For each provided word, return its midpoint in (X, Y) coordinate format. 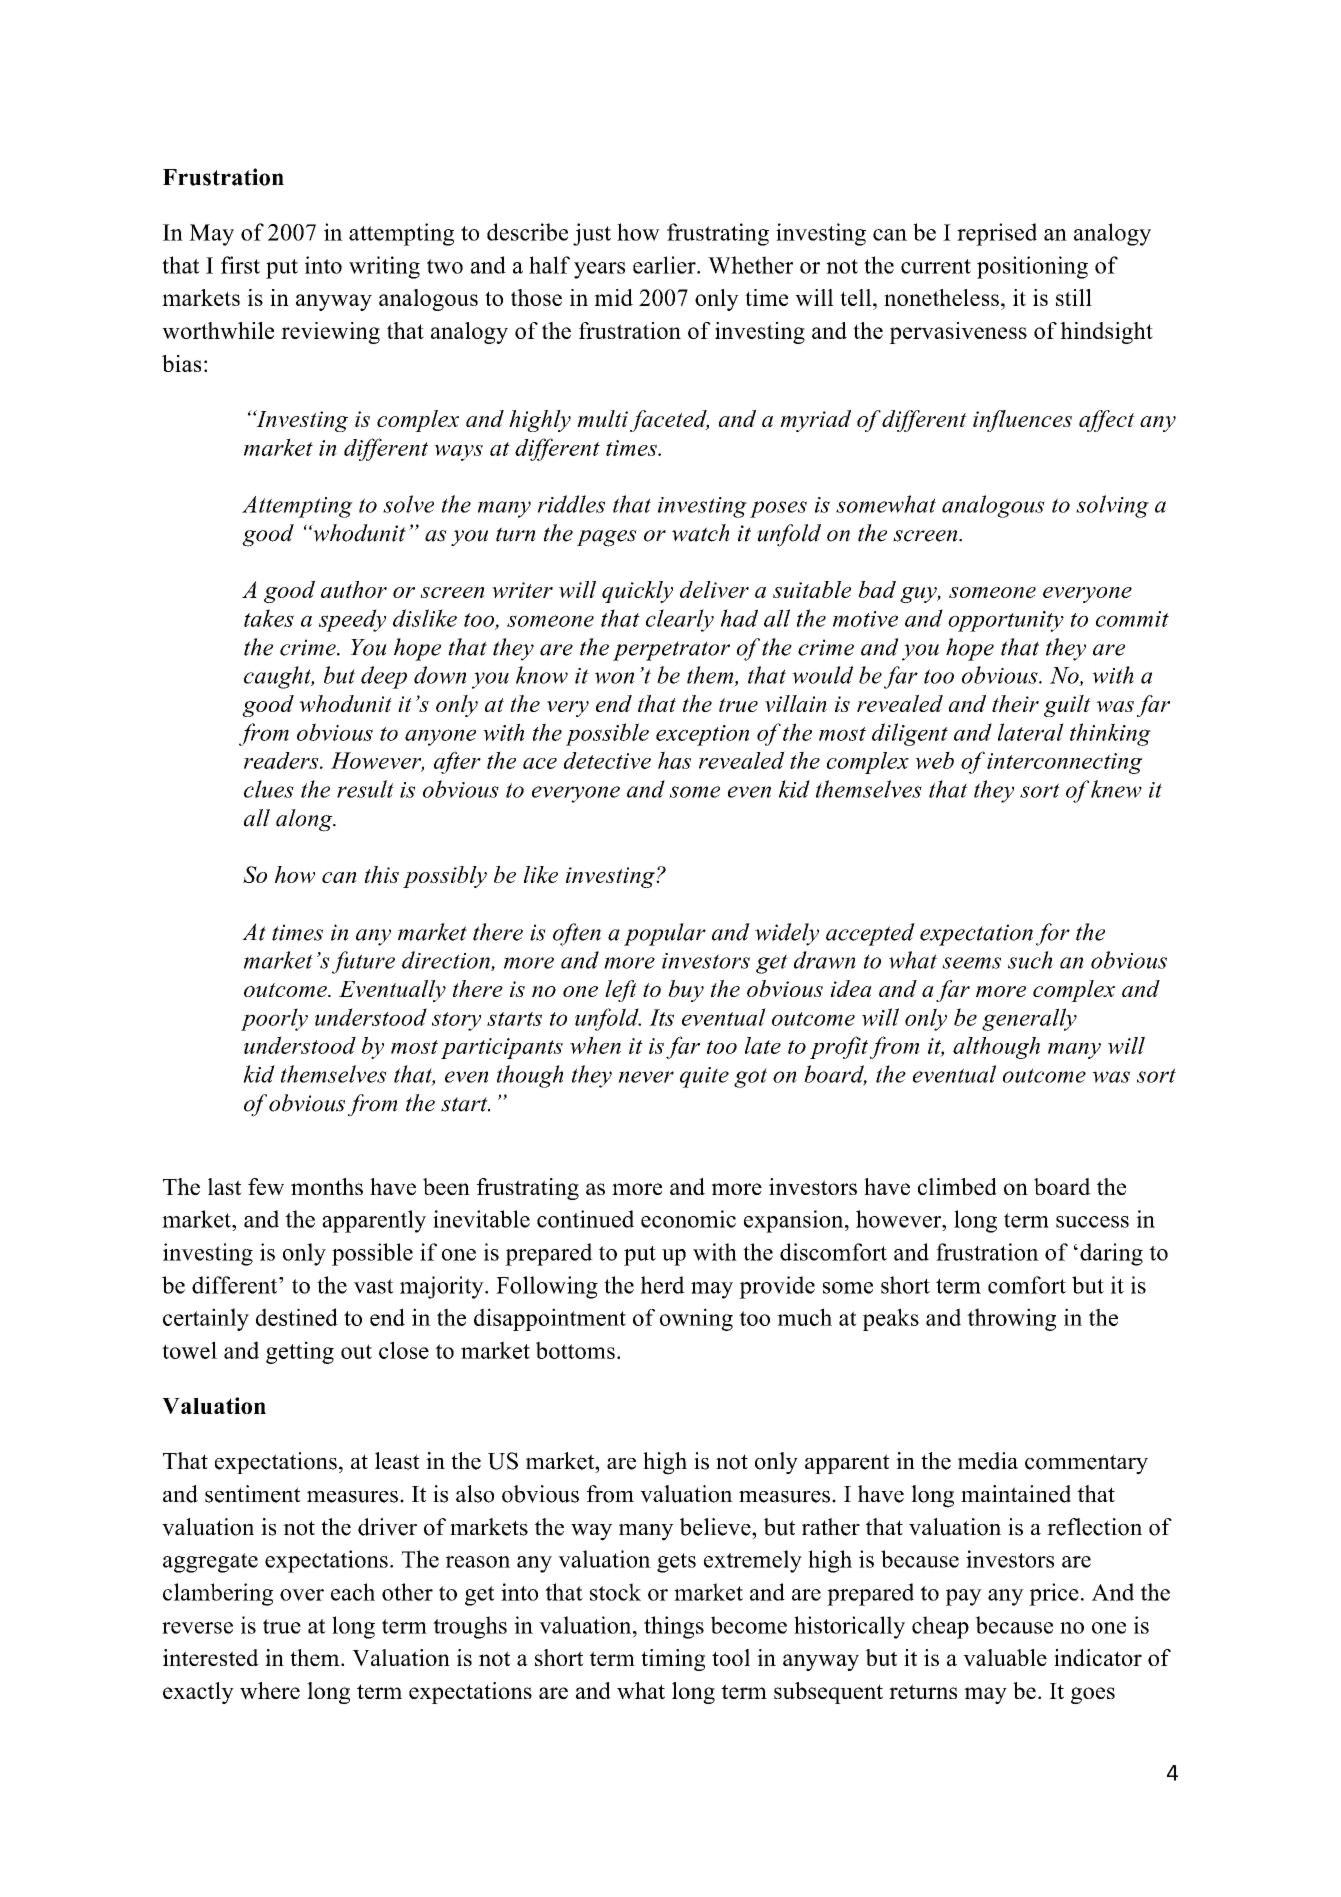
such (1030, 960)
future (363, 962)
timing (673, 1660)
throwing (1011, 1319)
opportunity (1006, 621)
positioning (1032, 267)
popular (665, 934)
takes (269, 618)
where (270, 1690)
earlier (665, 265)
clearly (680, 620)
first (240, 265)
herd (663, 1285)
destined (297, 1317)
